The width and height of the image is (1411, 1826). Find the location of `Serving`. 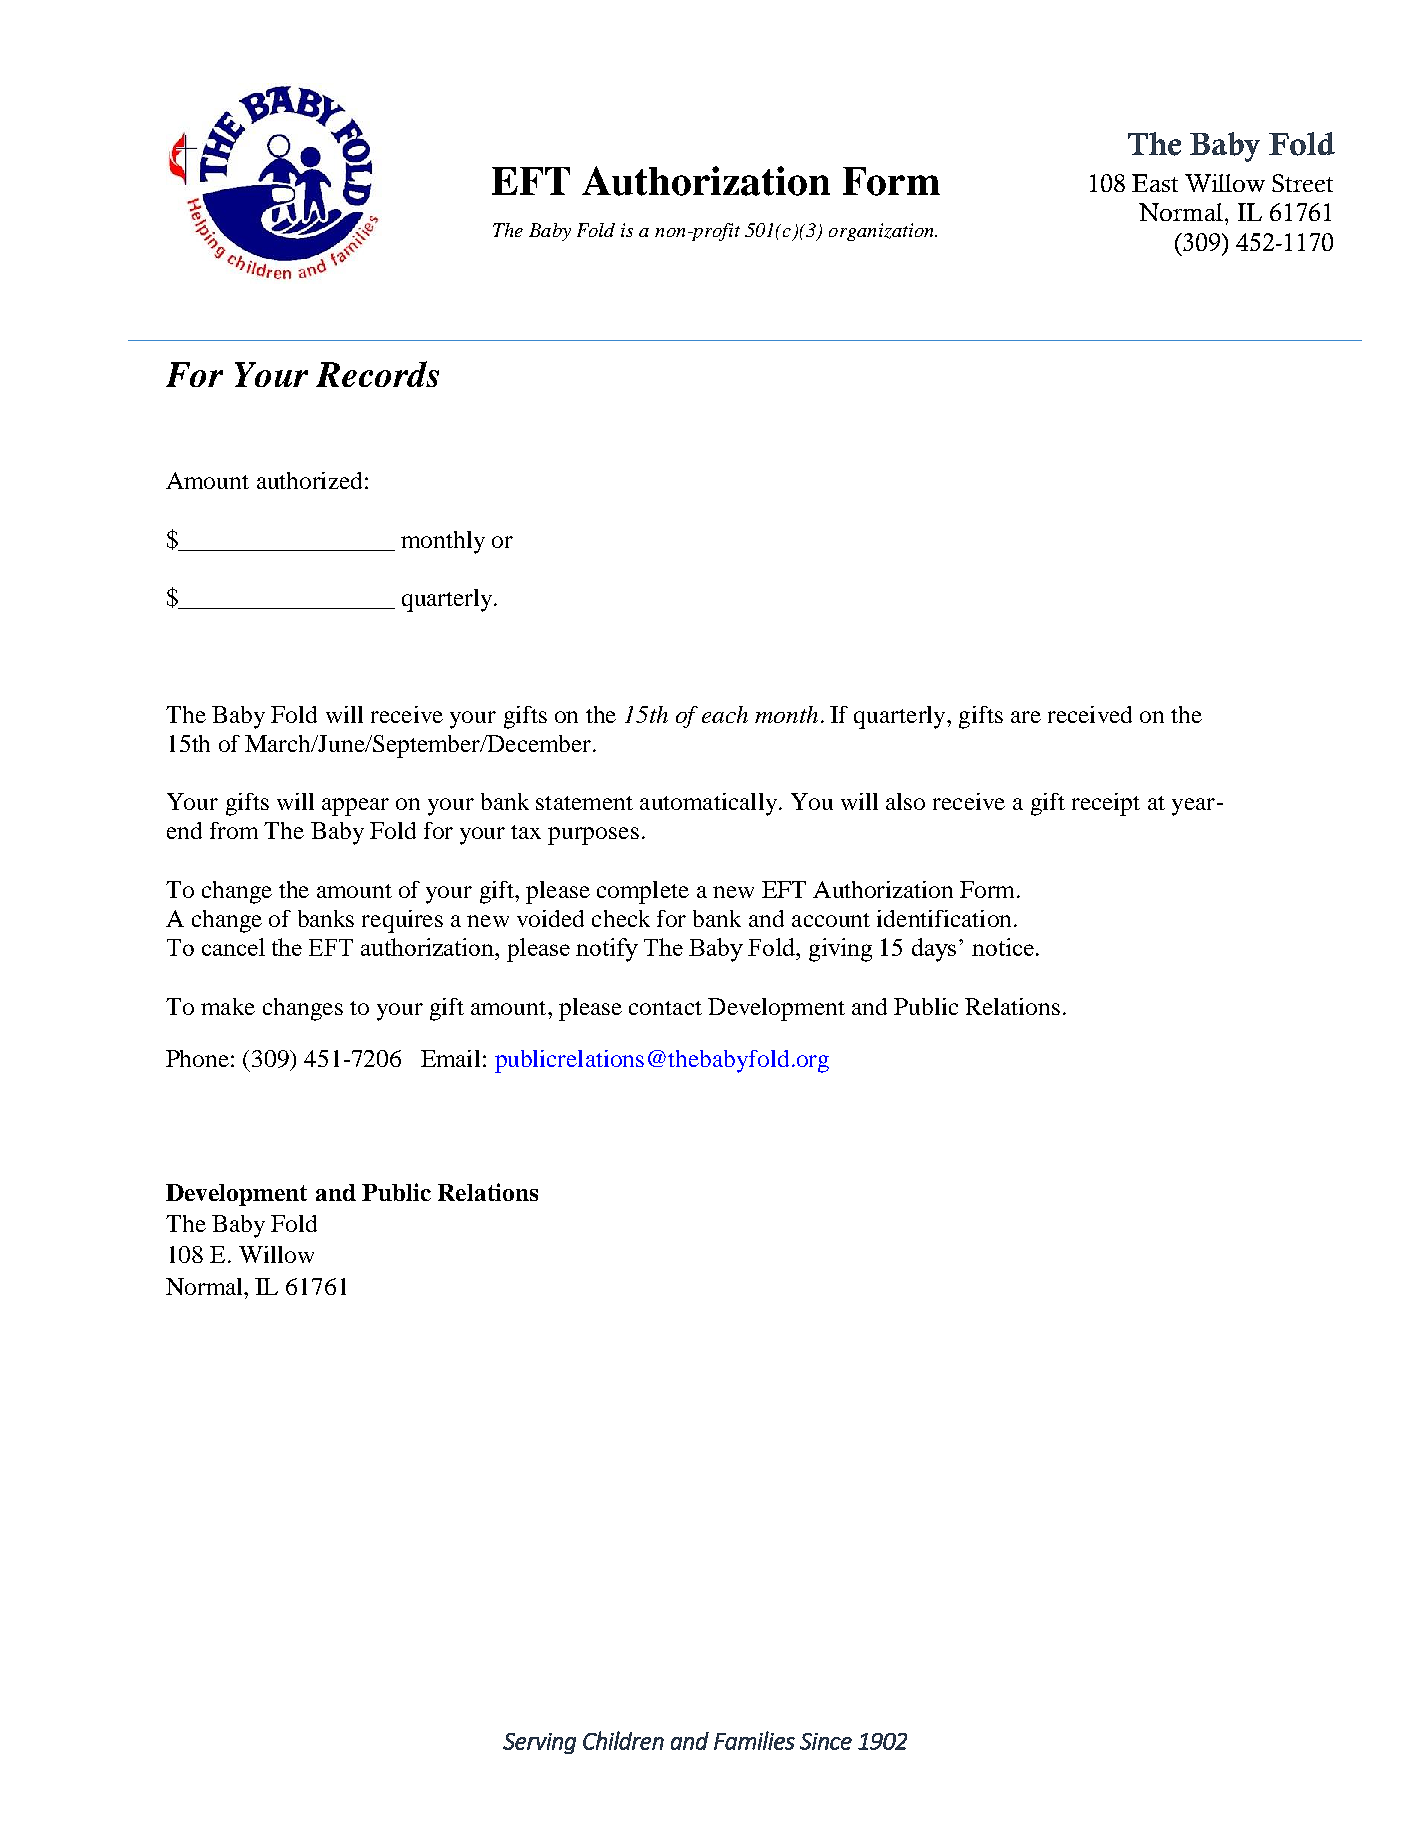

Serving is located at coordinates (539, 1743).
